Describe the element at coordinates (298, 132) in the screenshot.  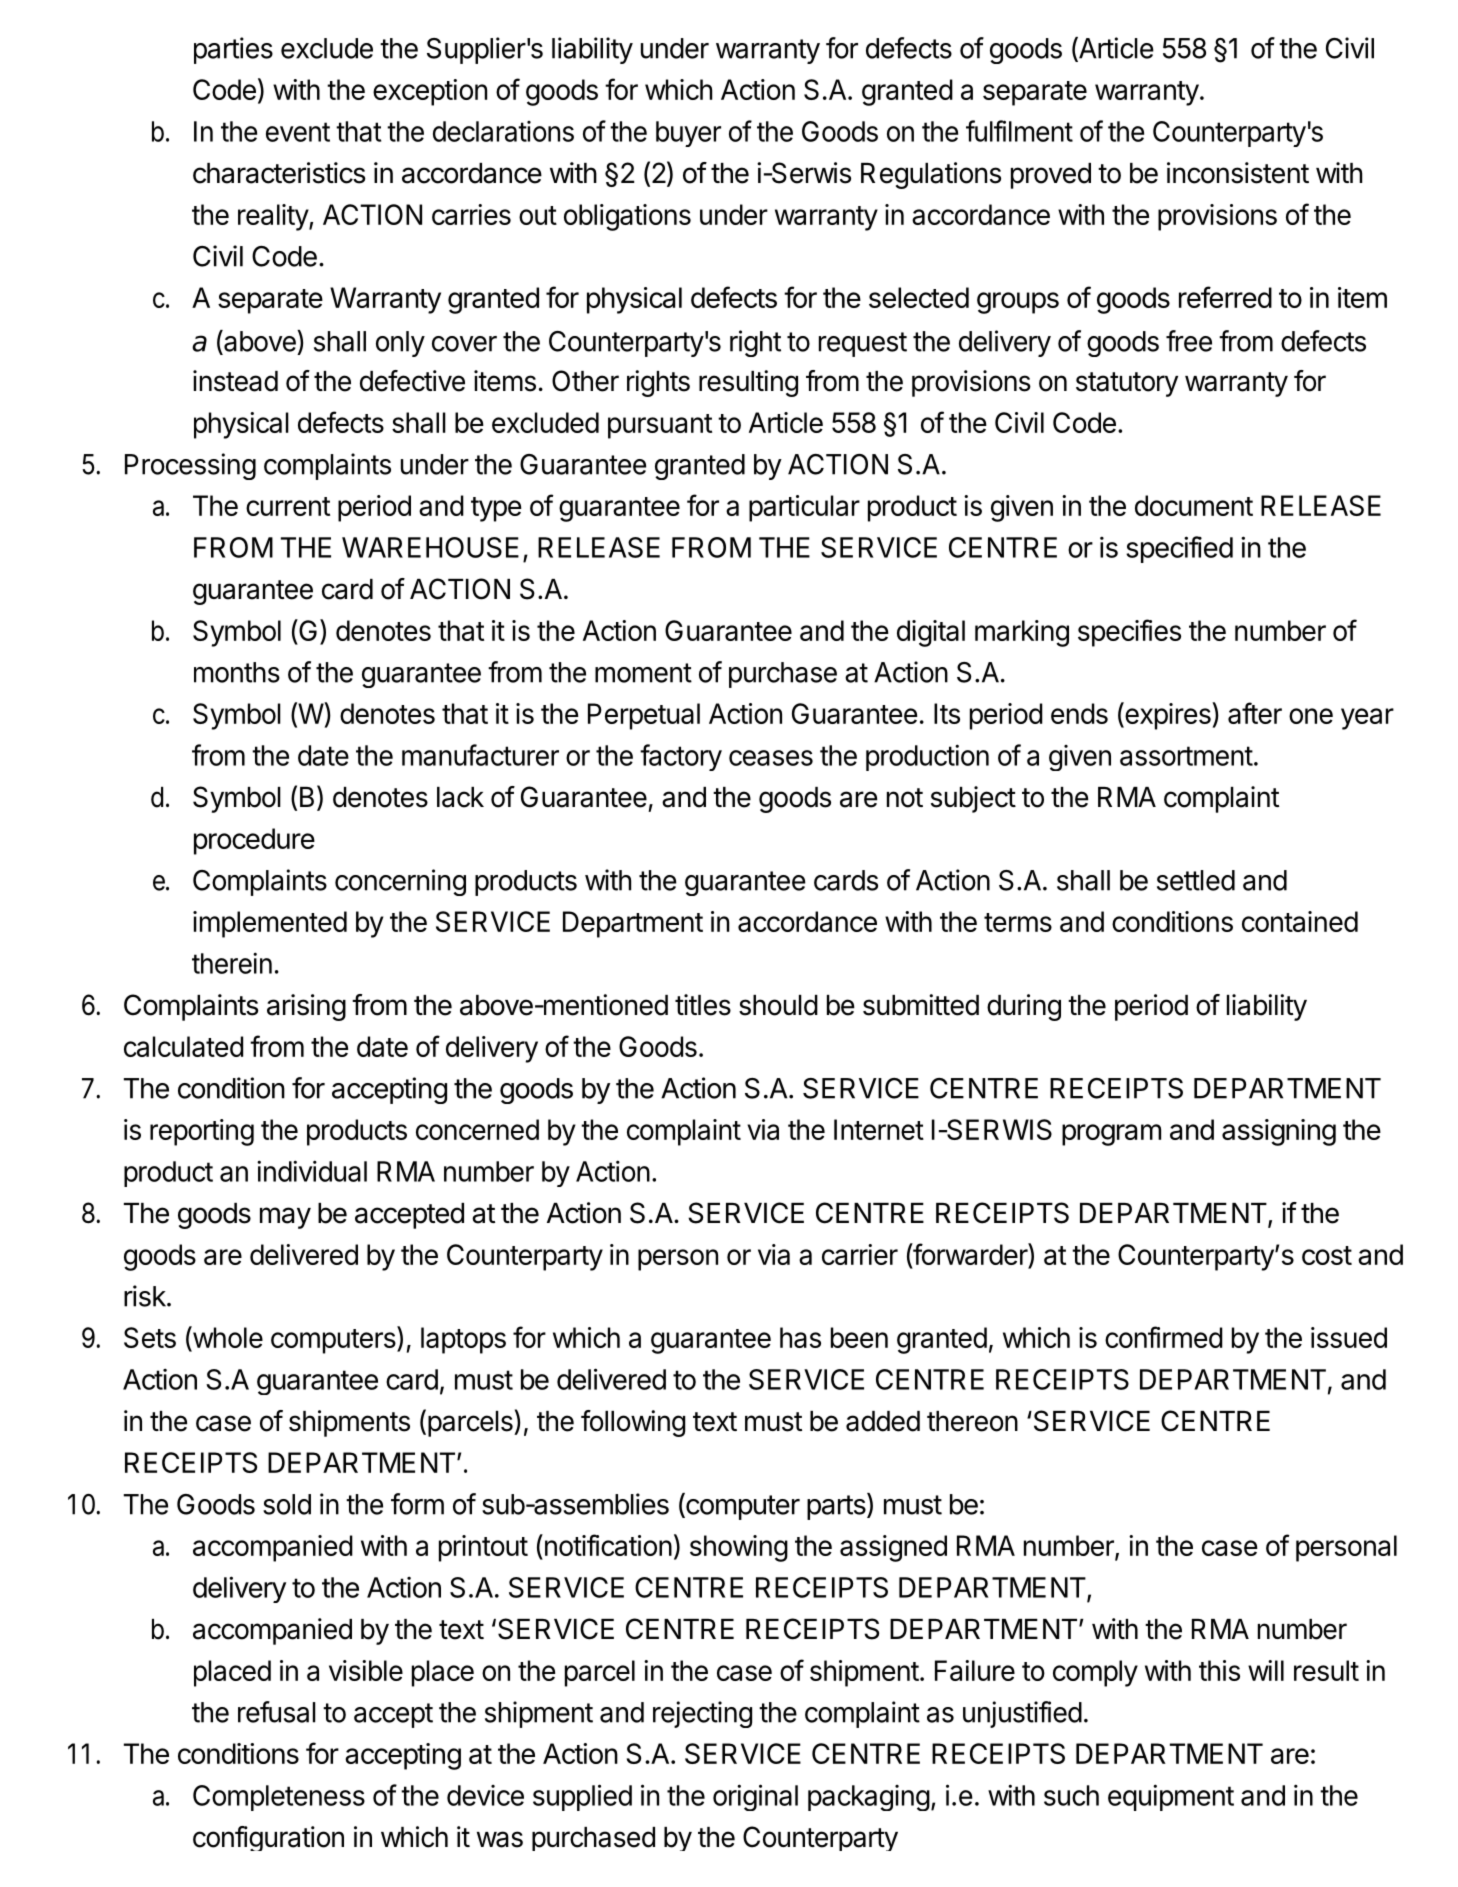
I see `event` at that location.
